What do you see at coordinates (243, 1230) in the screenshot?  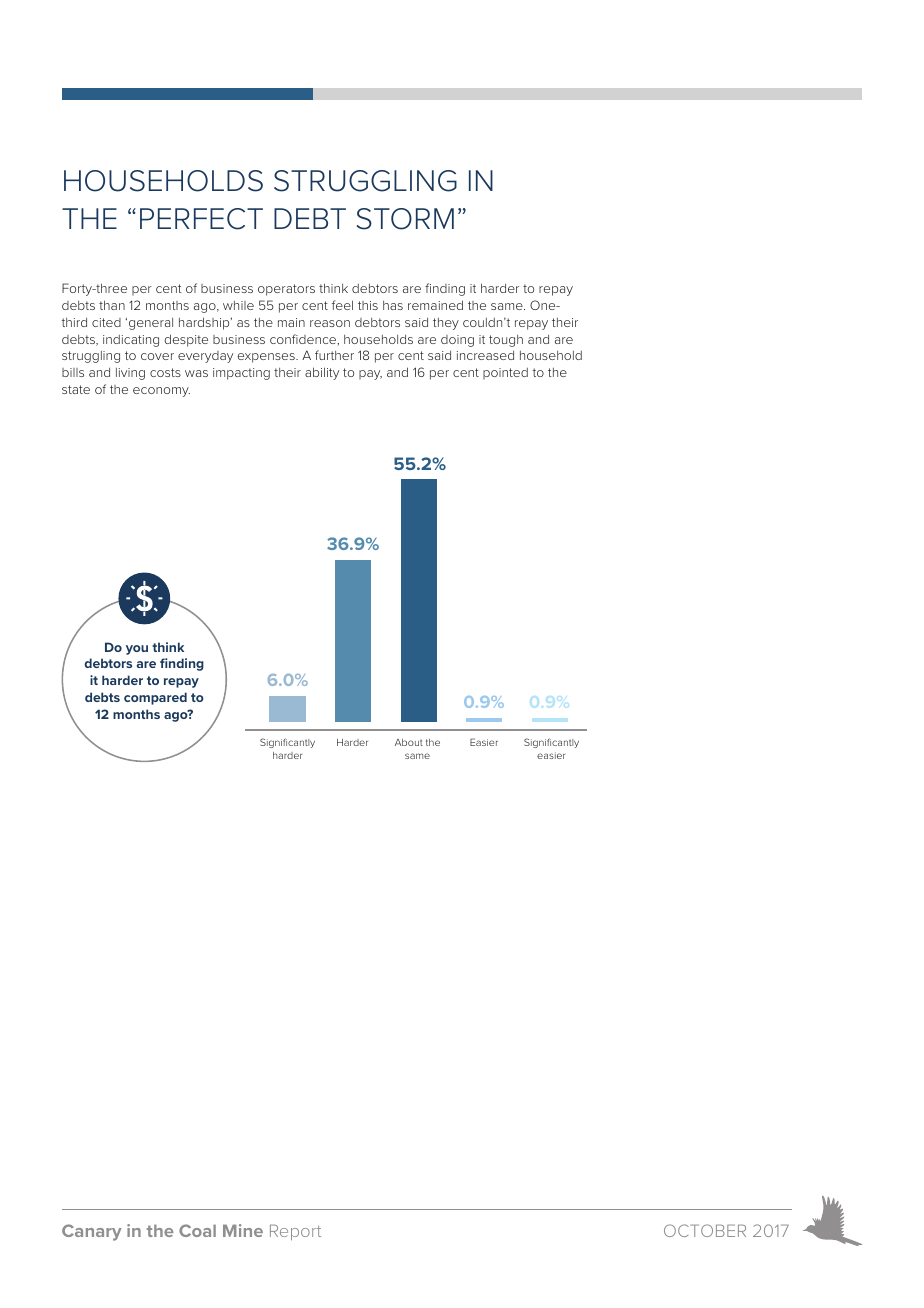 I see `Mine` at bounding box center [243, 1230].
